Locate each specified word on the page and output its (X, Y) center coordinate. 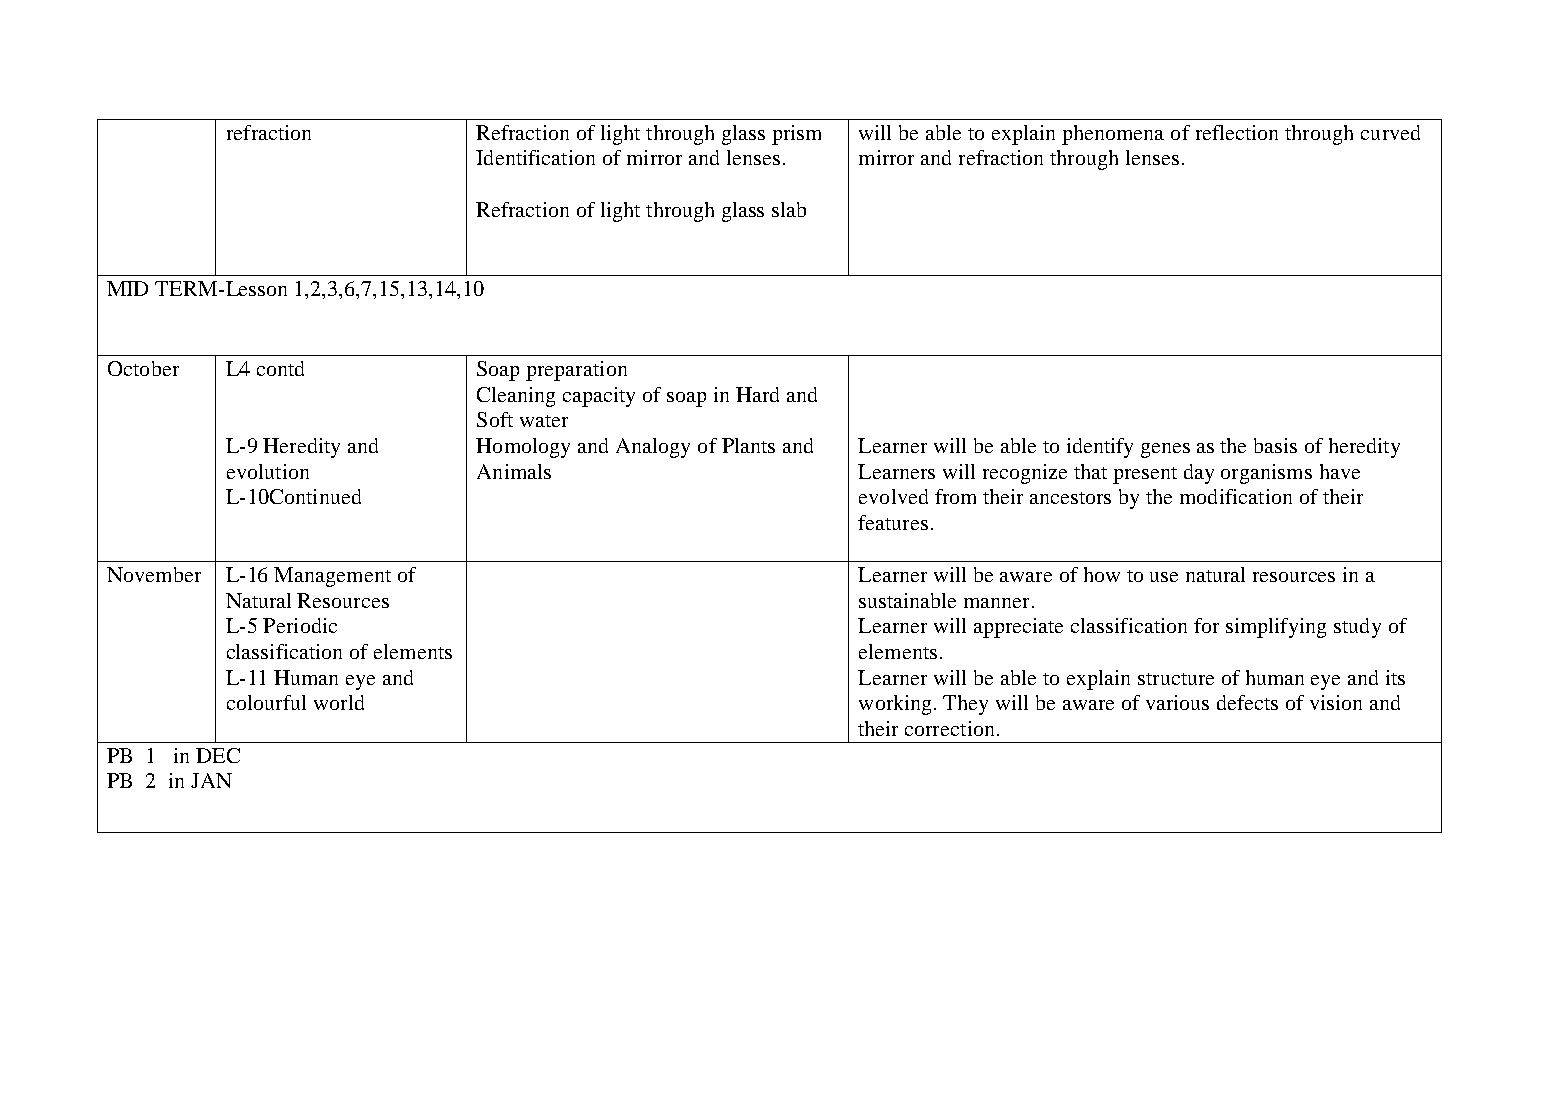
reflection (1237, 132)
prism (796, 135)
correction (949, 728)
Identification (535, 157)
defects (1247, 702)
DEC (218, 755)
